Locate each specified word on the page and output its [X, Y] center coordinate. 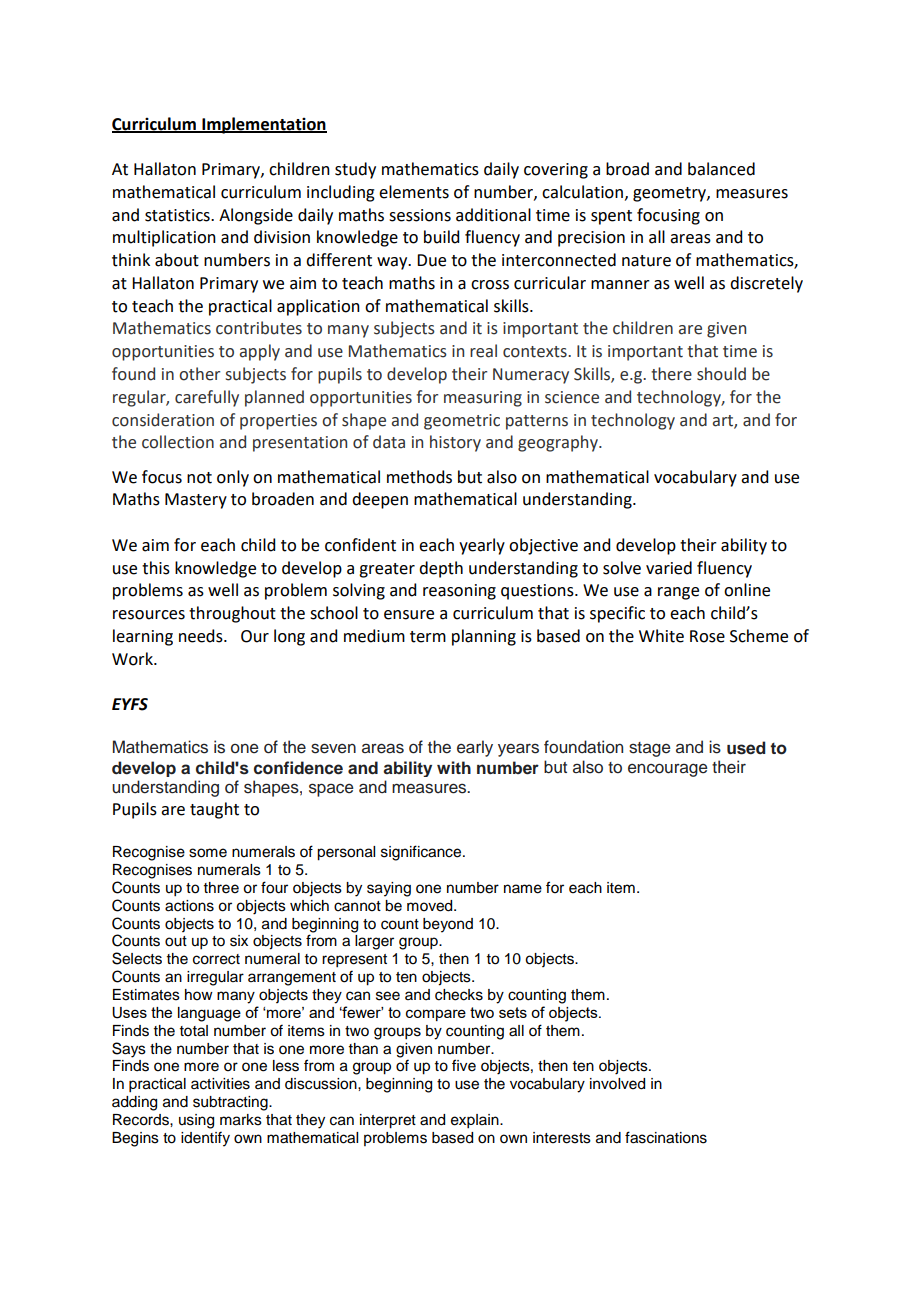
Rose [707, 636]
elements [414, 192]
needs [202, 636]
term [428, 637]
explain [476, 1121]
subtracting [231, 1103]
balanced [721, 169]
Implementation [263, 125]
